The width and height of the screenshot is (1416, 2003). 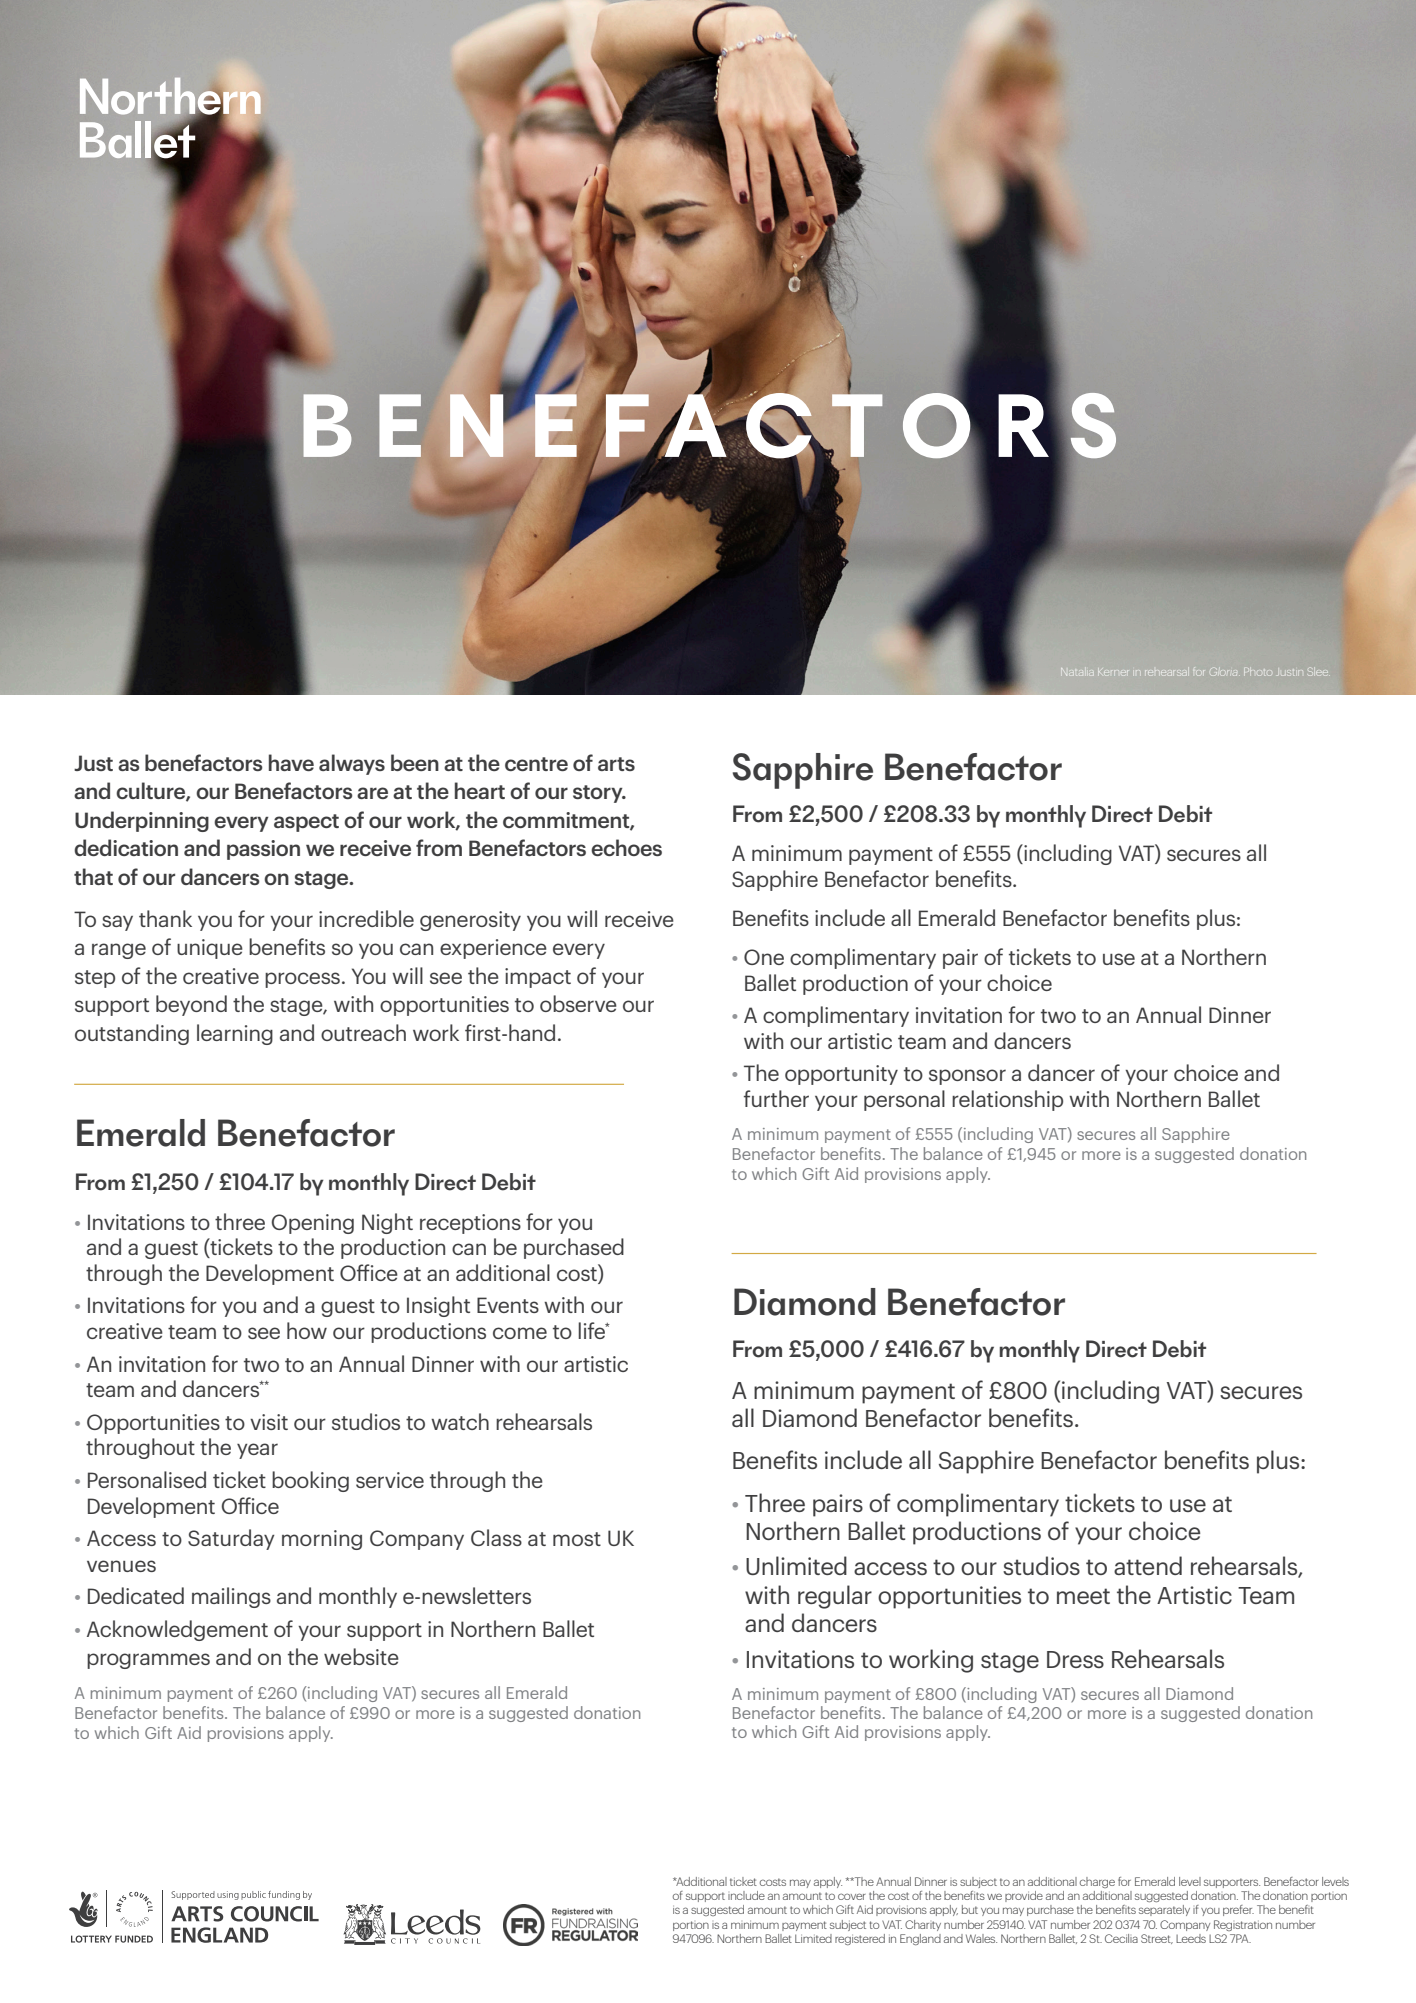 What do you see at coordinates (776, 1098) in the screenshot?
I see `further` at bounding box center [776, 1098].
